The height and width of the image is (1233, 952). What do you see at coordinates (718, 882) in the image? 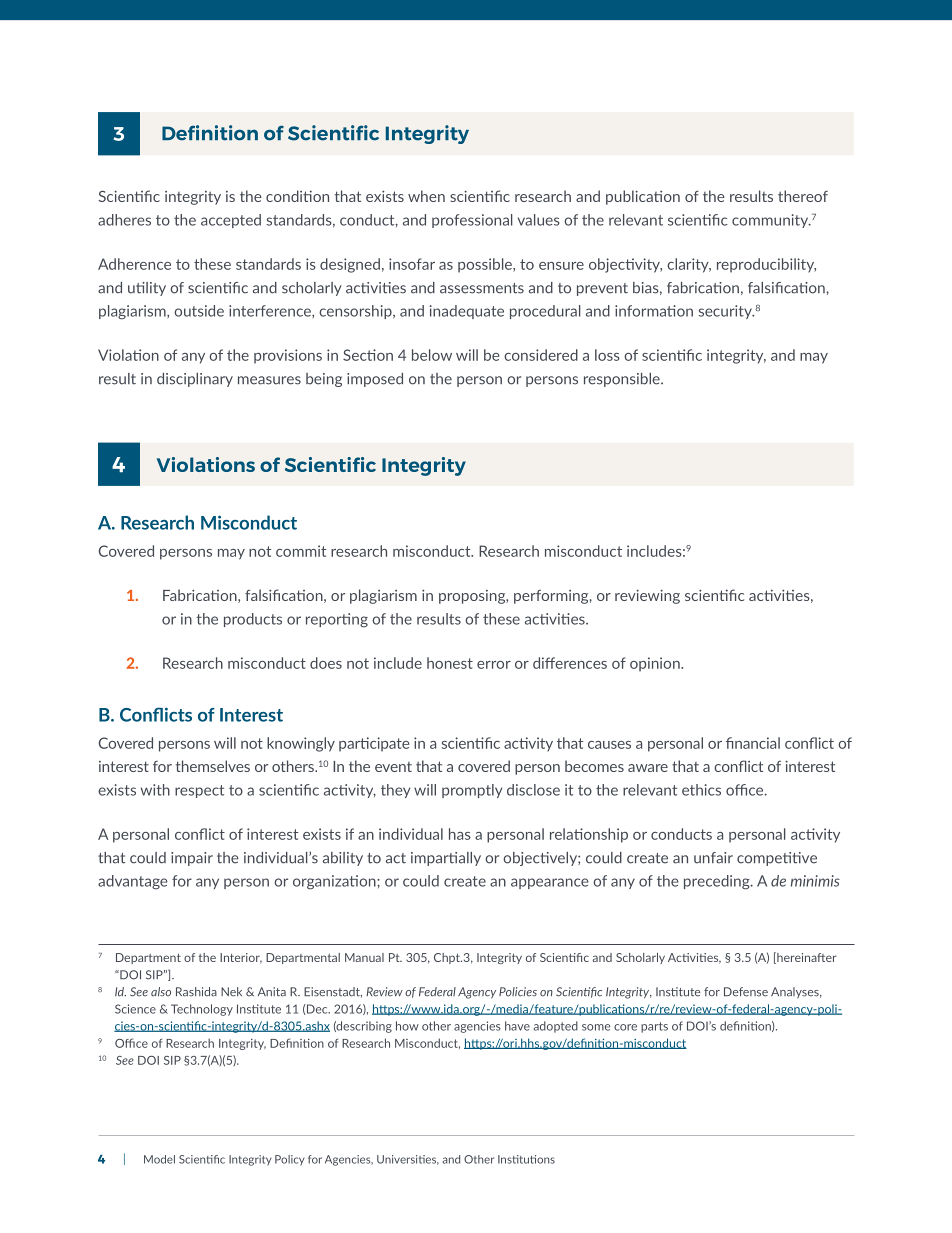
I see `preceding` at bounding box center [718, 882].
